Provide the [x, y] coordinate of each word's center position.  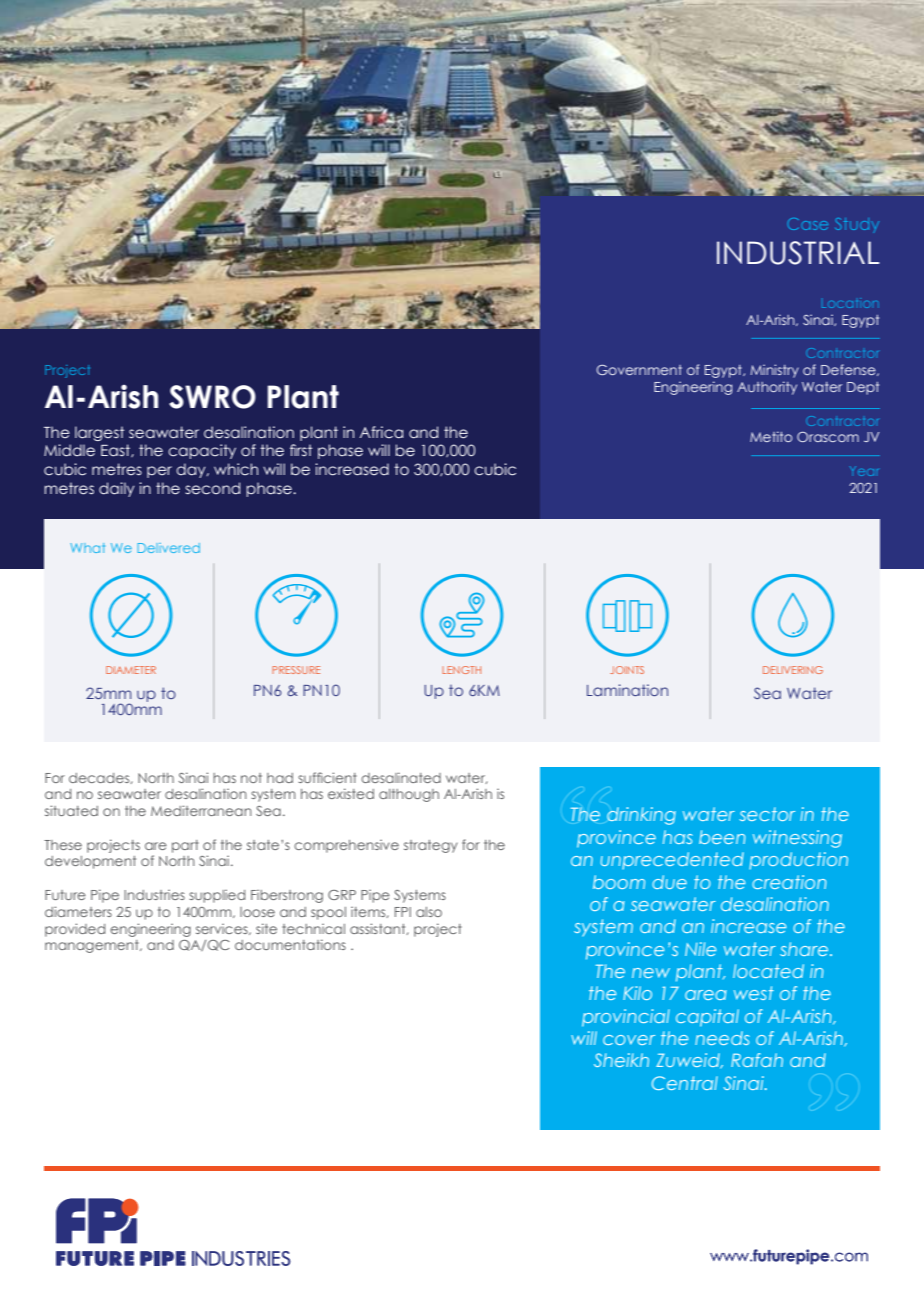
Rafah [757, 1060]
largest [99, 433]
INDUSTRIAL [798, 253]
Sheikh [621, 1060]
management [93, 946]
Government [639, 370]
